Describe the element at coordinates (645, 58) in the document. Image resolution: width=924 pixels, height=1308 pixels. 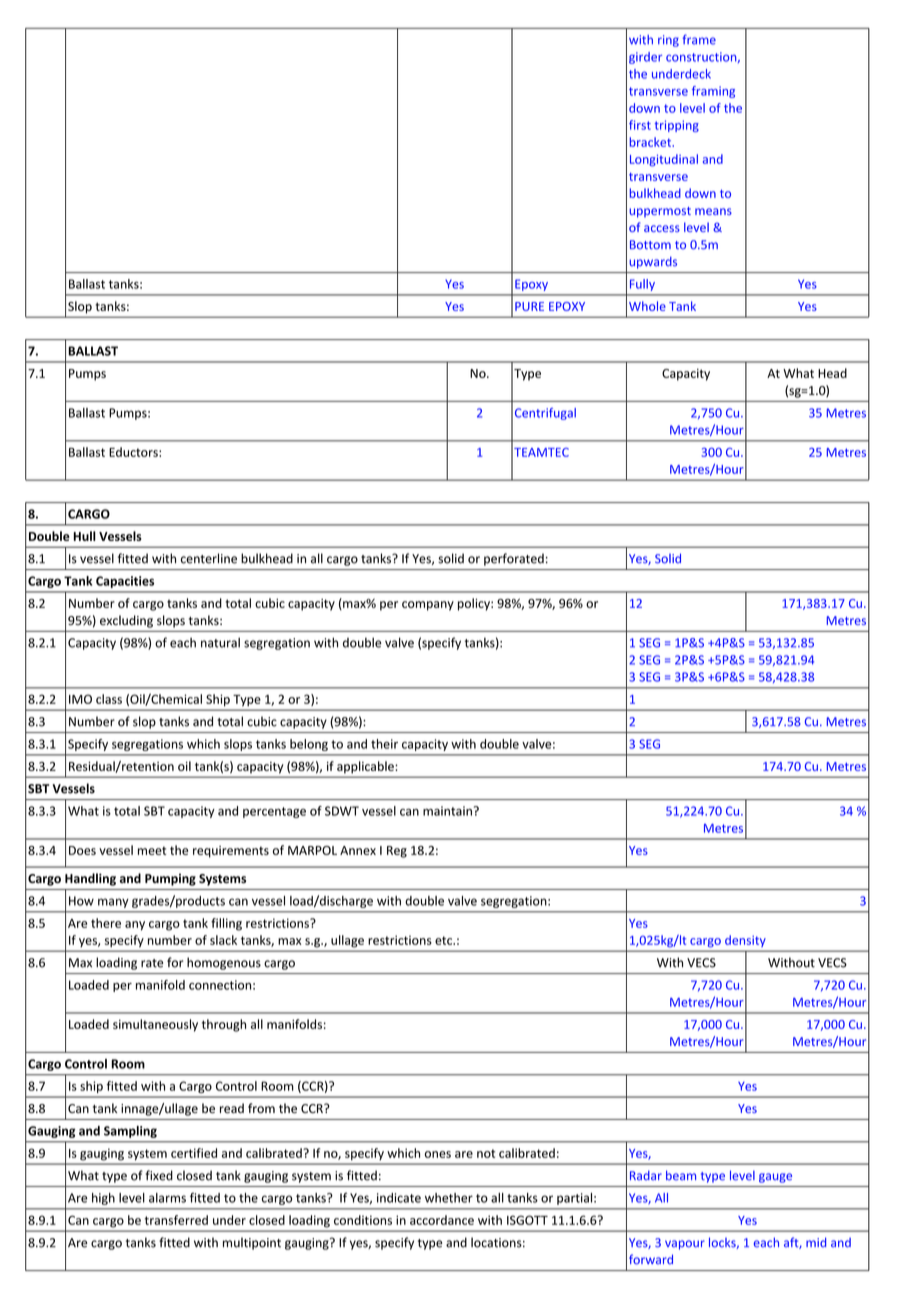
I see `girder` at that location.
